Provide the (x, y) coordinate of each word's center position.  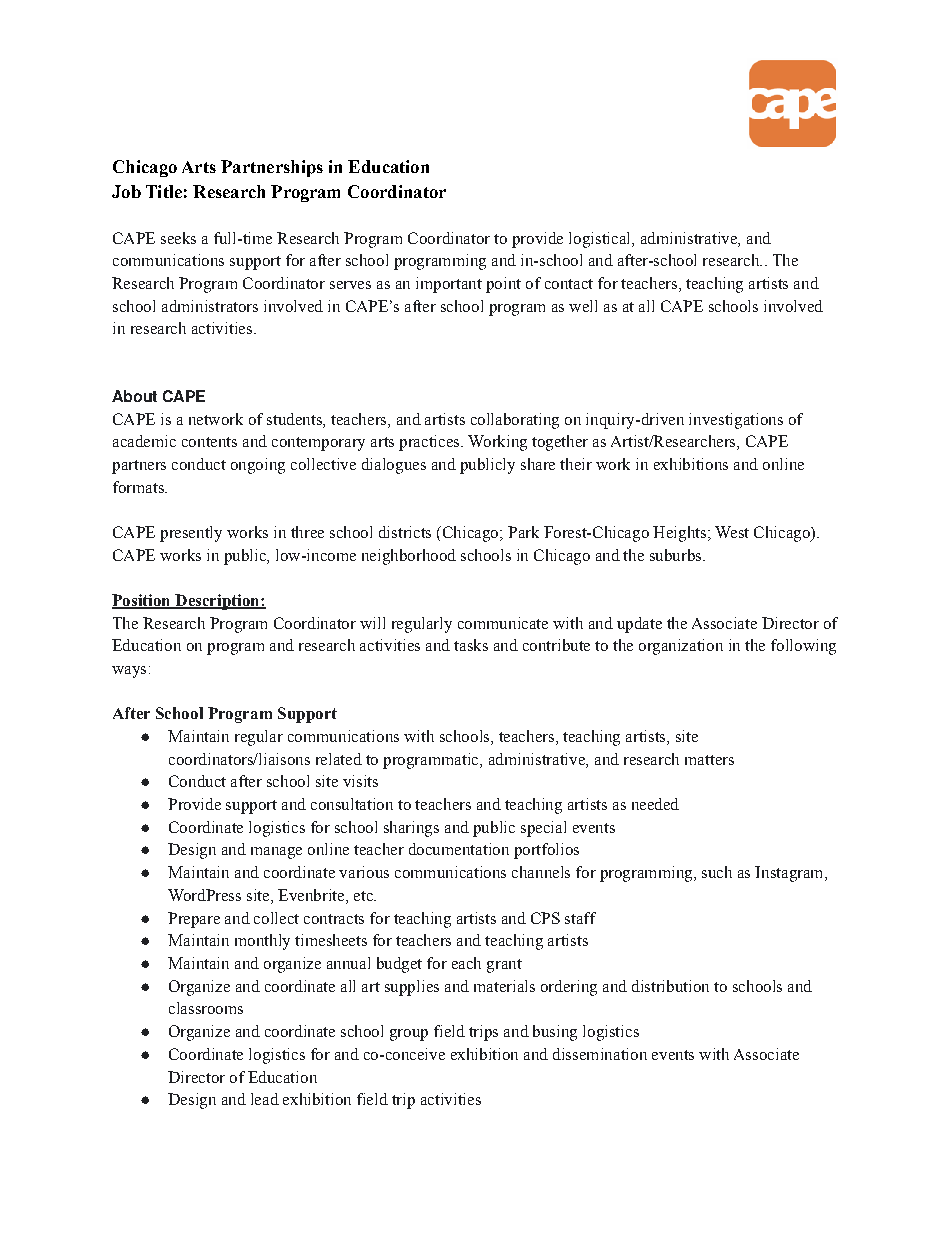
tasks (471, 645)
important (449, 285)
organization (681, 647)
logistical (601, 240)
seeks (178, 238)
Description (217, 602)
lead (265, 1099)
